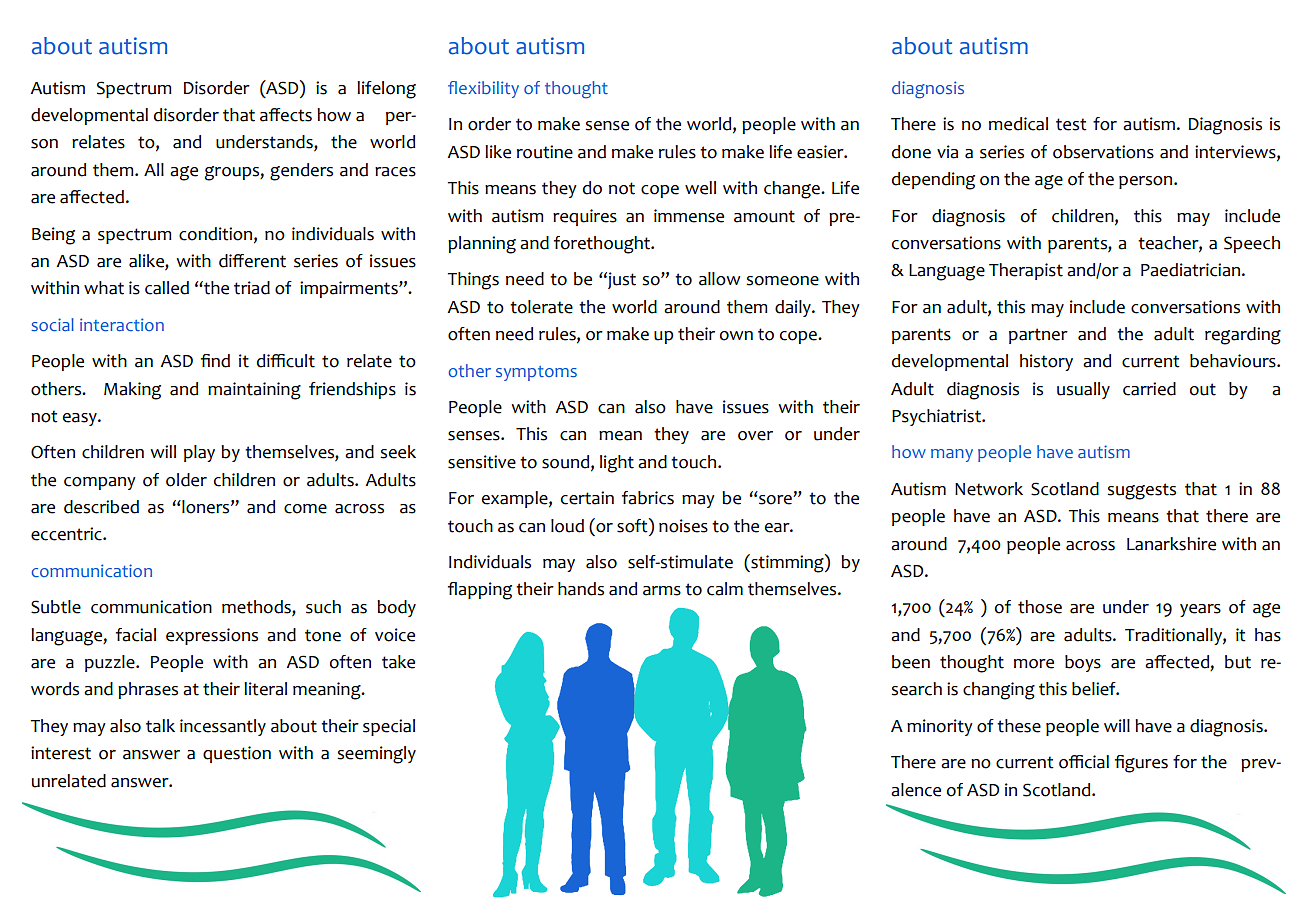 Image resolution: width=1308 pixels, height=924 pixels. What do you see at coordinates (545, 152) in the document?
I see `routine` at bounding box center [545, 152].
